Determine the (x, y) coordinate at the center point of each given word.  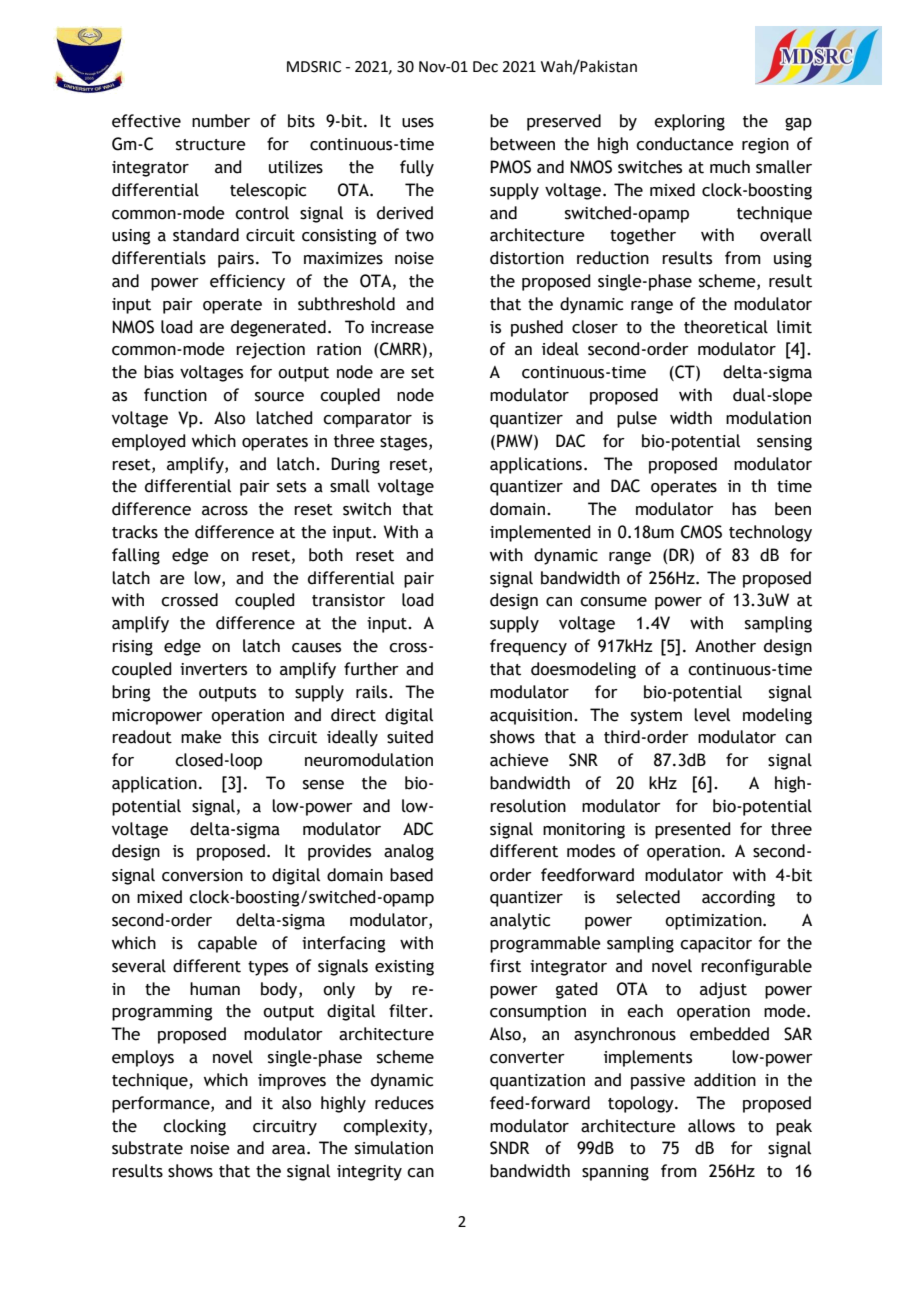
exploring (689, 122)
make (201, 737)
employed (148, 442)
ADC (418, 829)
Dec (485, 67)
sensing (784, 443)
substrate (147, 1148)
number (221, 121)
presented (692, 830)
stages (405, 443)
